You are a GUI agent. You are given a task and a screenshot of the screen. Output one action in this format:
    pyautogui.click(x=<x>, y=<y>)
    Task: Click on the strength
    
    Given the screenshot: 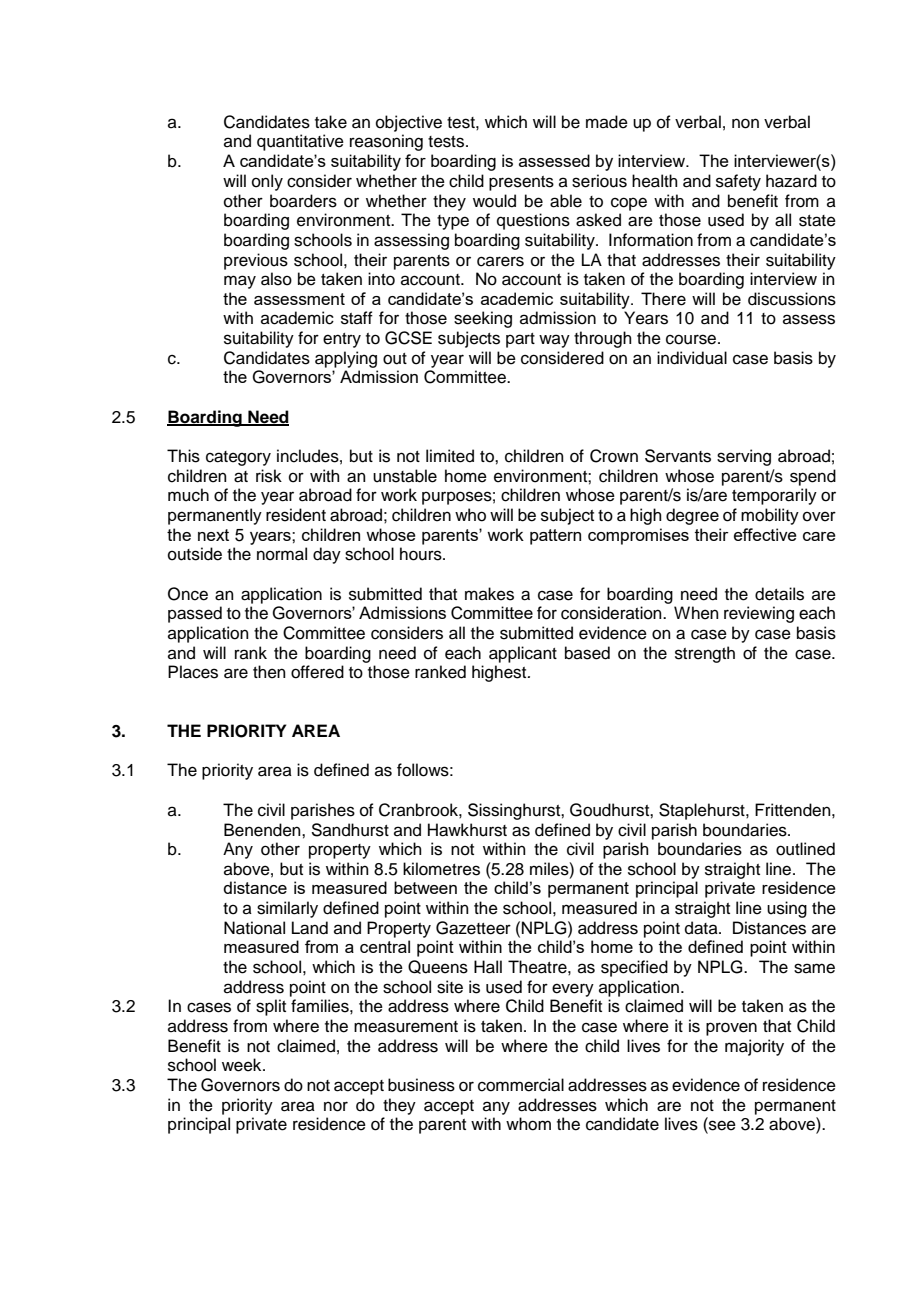 What is the action you would take?
    pyautogui.click(x=705, y=654)
